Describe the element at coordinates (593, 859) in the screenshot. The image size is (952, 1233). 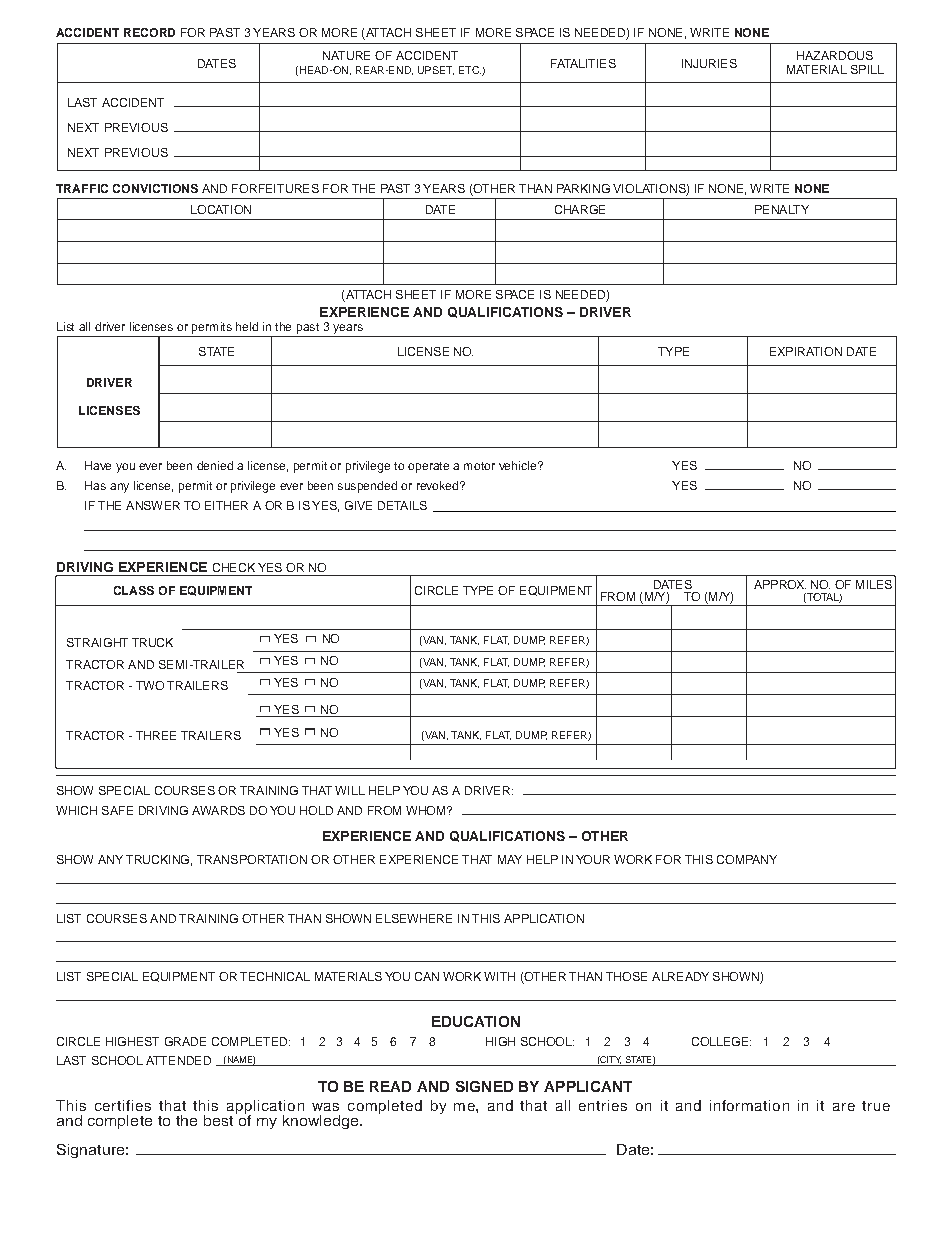
I see `YOUR` at that location.
